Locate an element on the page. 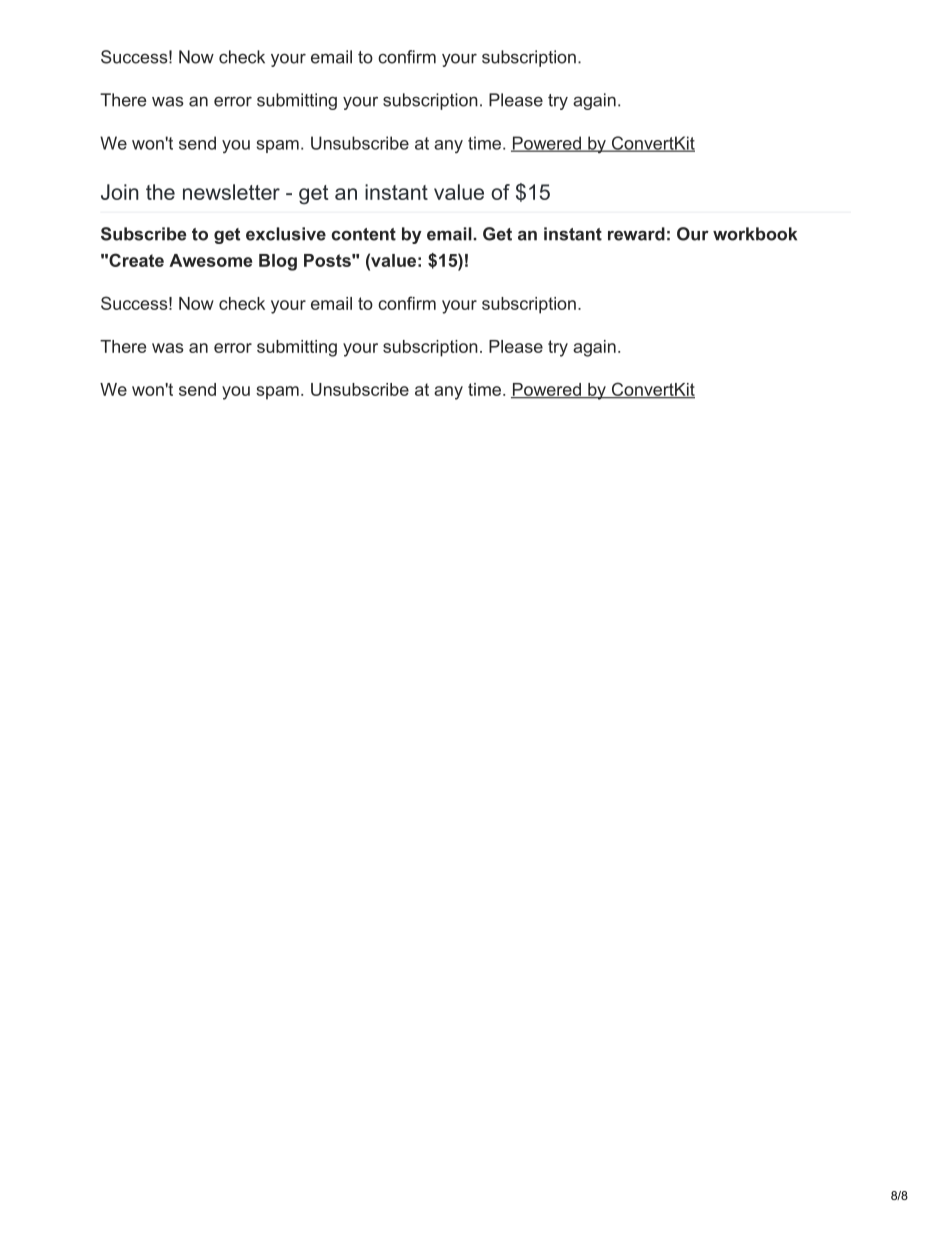 This page has width=952, height=1233. workbook is located at coordinates (755, 234).
